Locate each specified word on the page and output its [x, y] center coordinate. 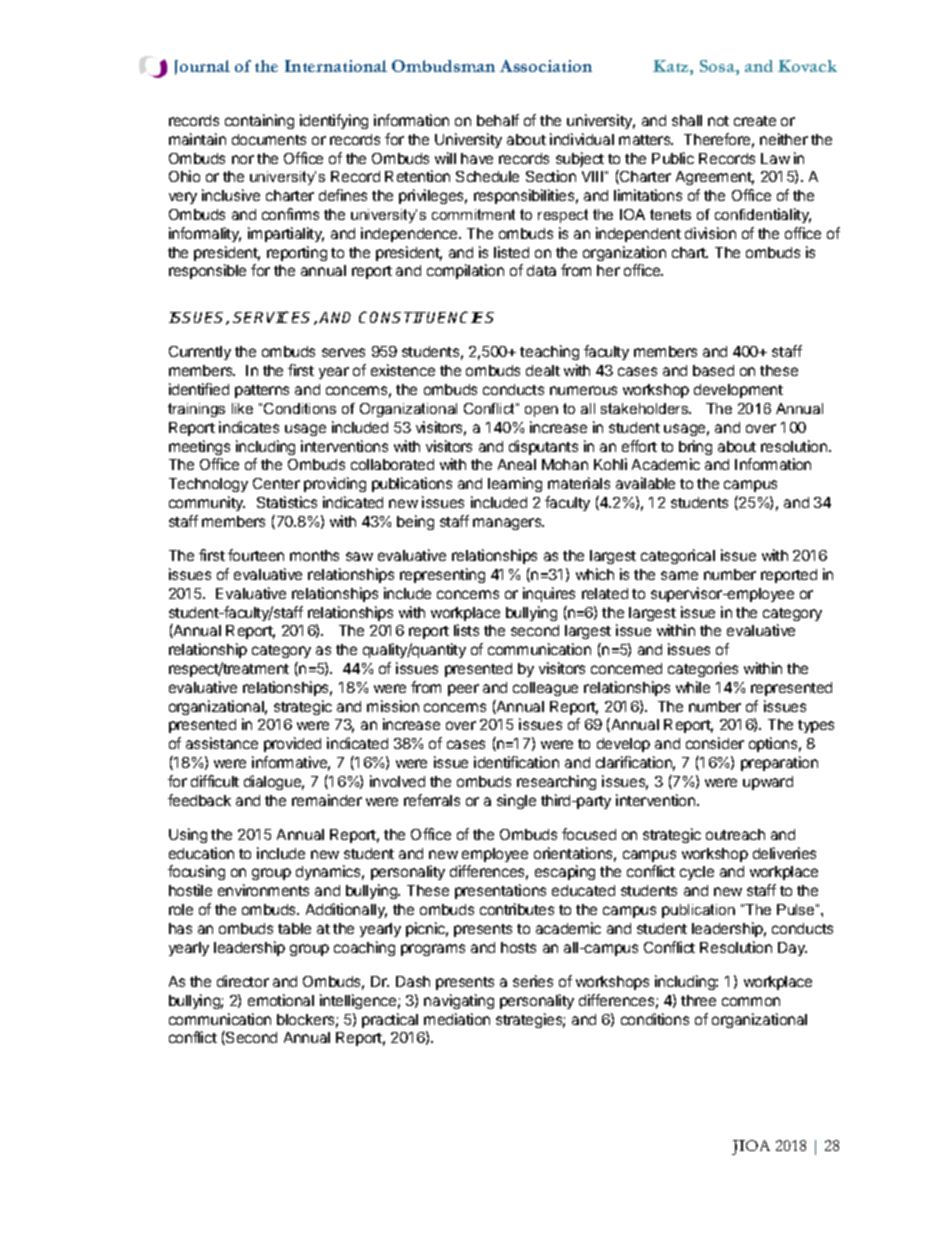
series [533, 981]
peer [463, 690]
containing [259, 121]
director [243, 981]
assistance [222, 743]
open [541, 411]
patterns [262, 391]
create [755, 121]
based [713, 370]
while [693, 687]
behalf [498, 120]
